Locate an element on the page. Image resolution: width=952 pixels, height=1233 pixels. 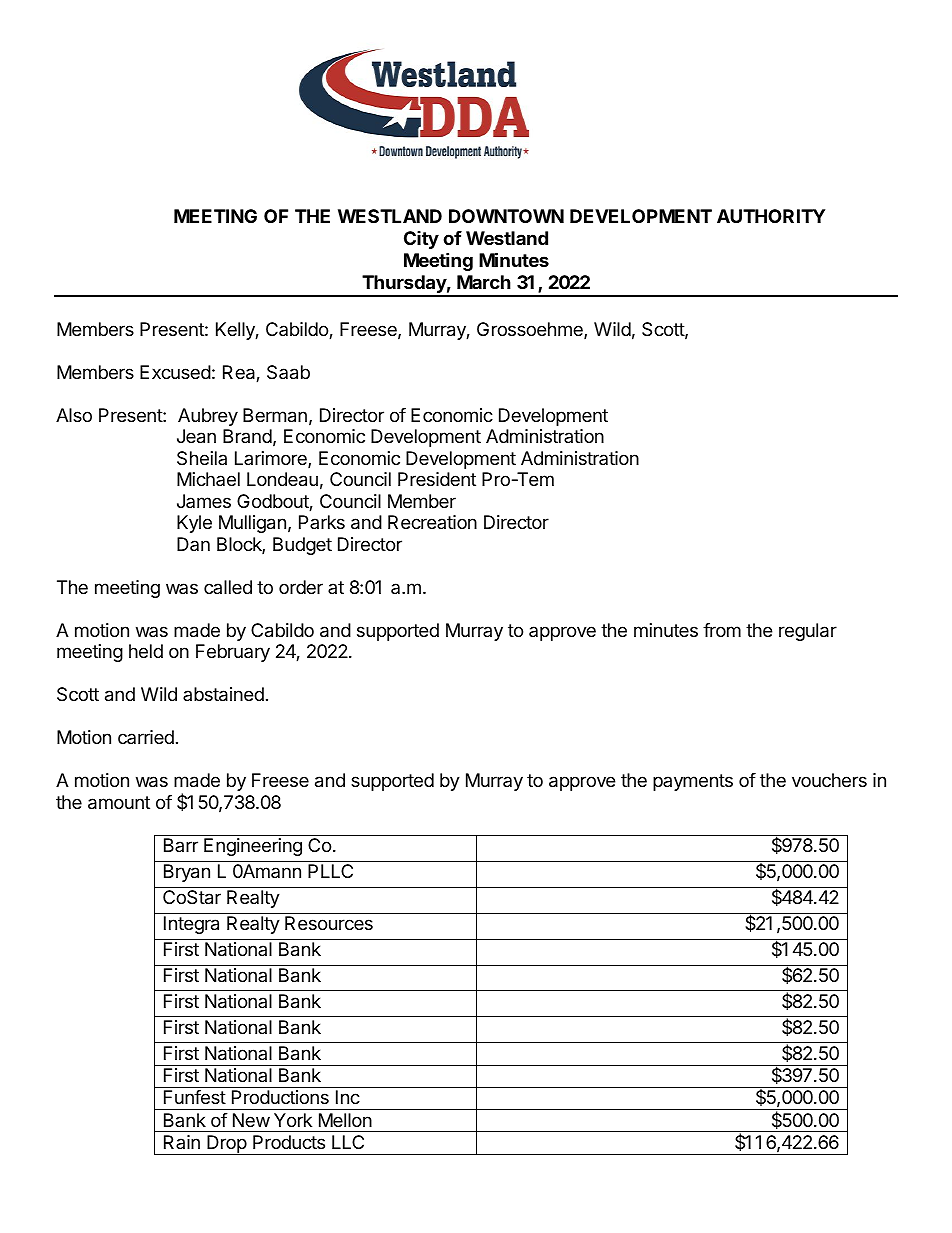
Dan is located at coordinates (193, 544).
